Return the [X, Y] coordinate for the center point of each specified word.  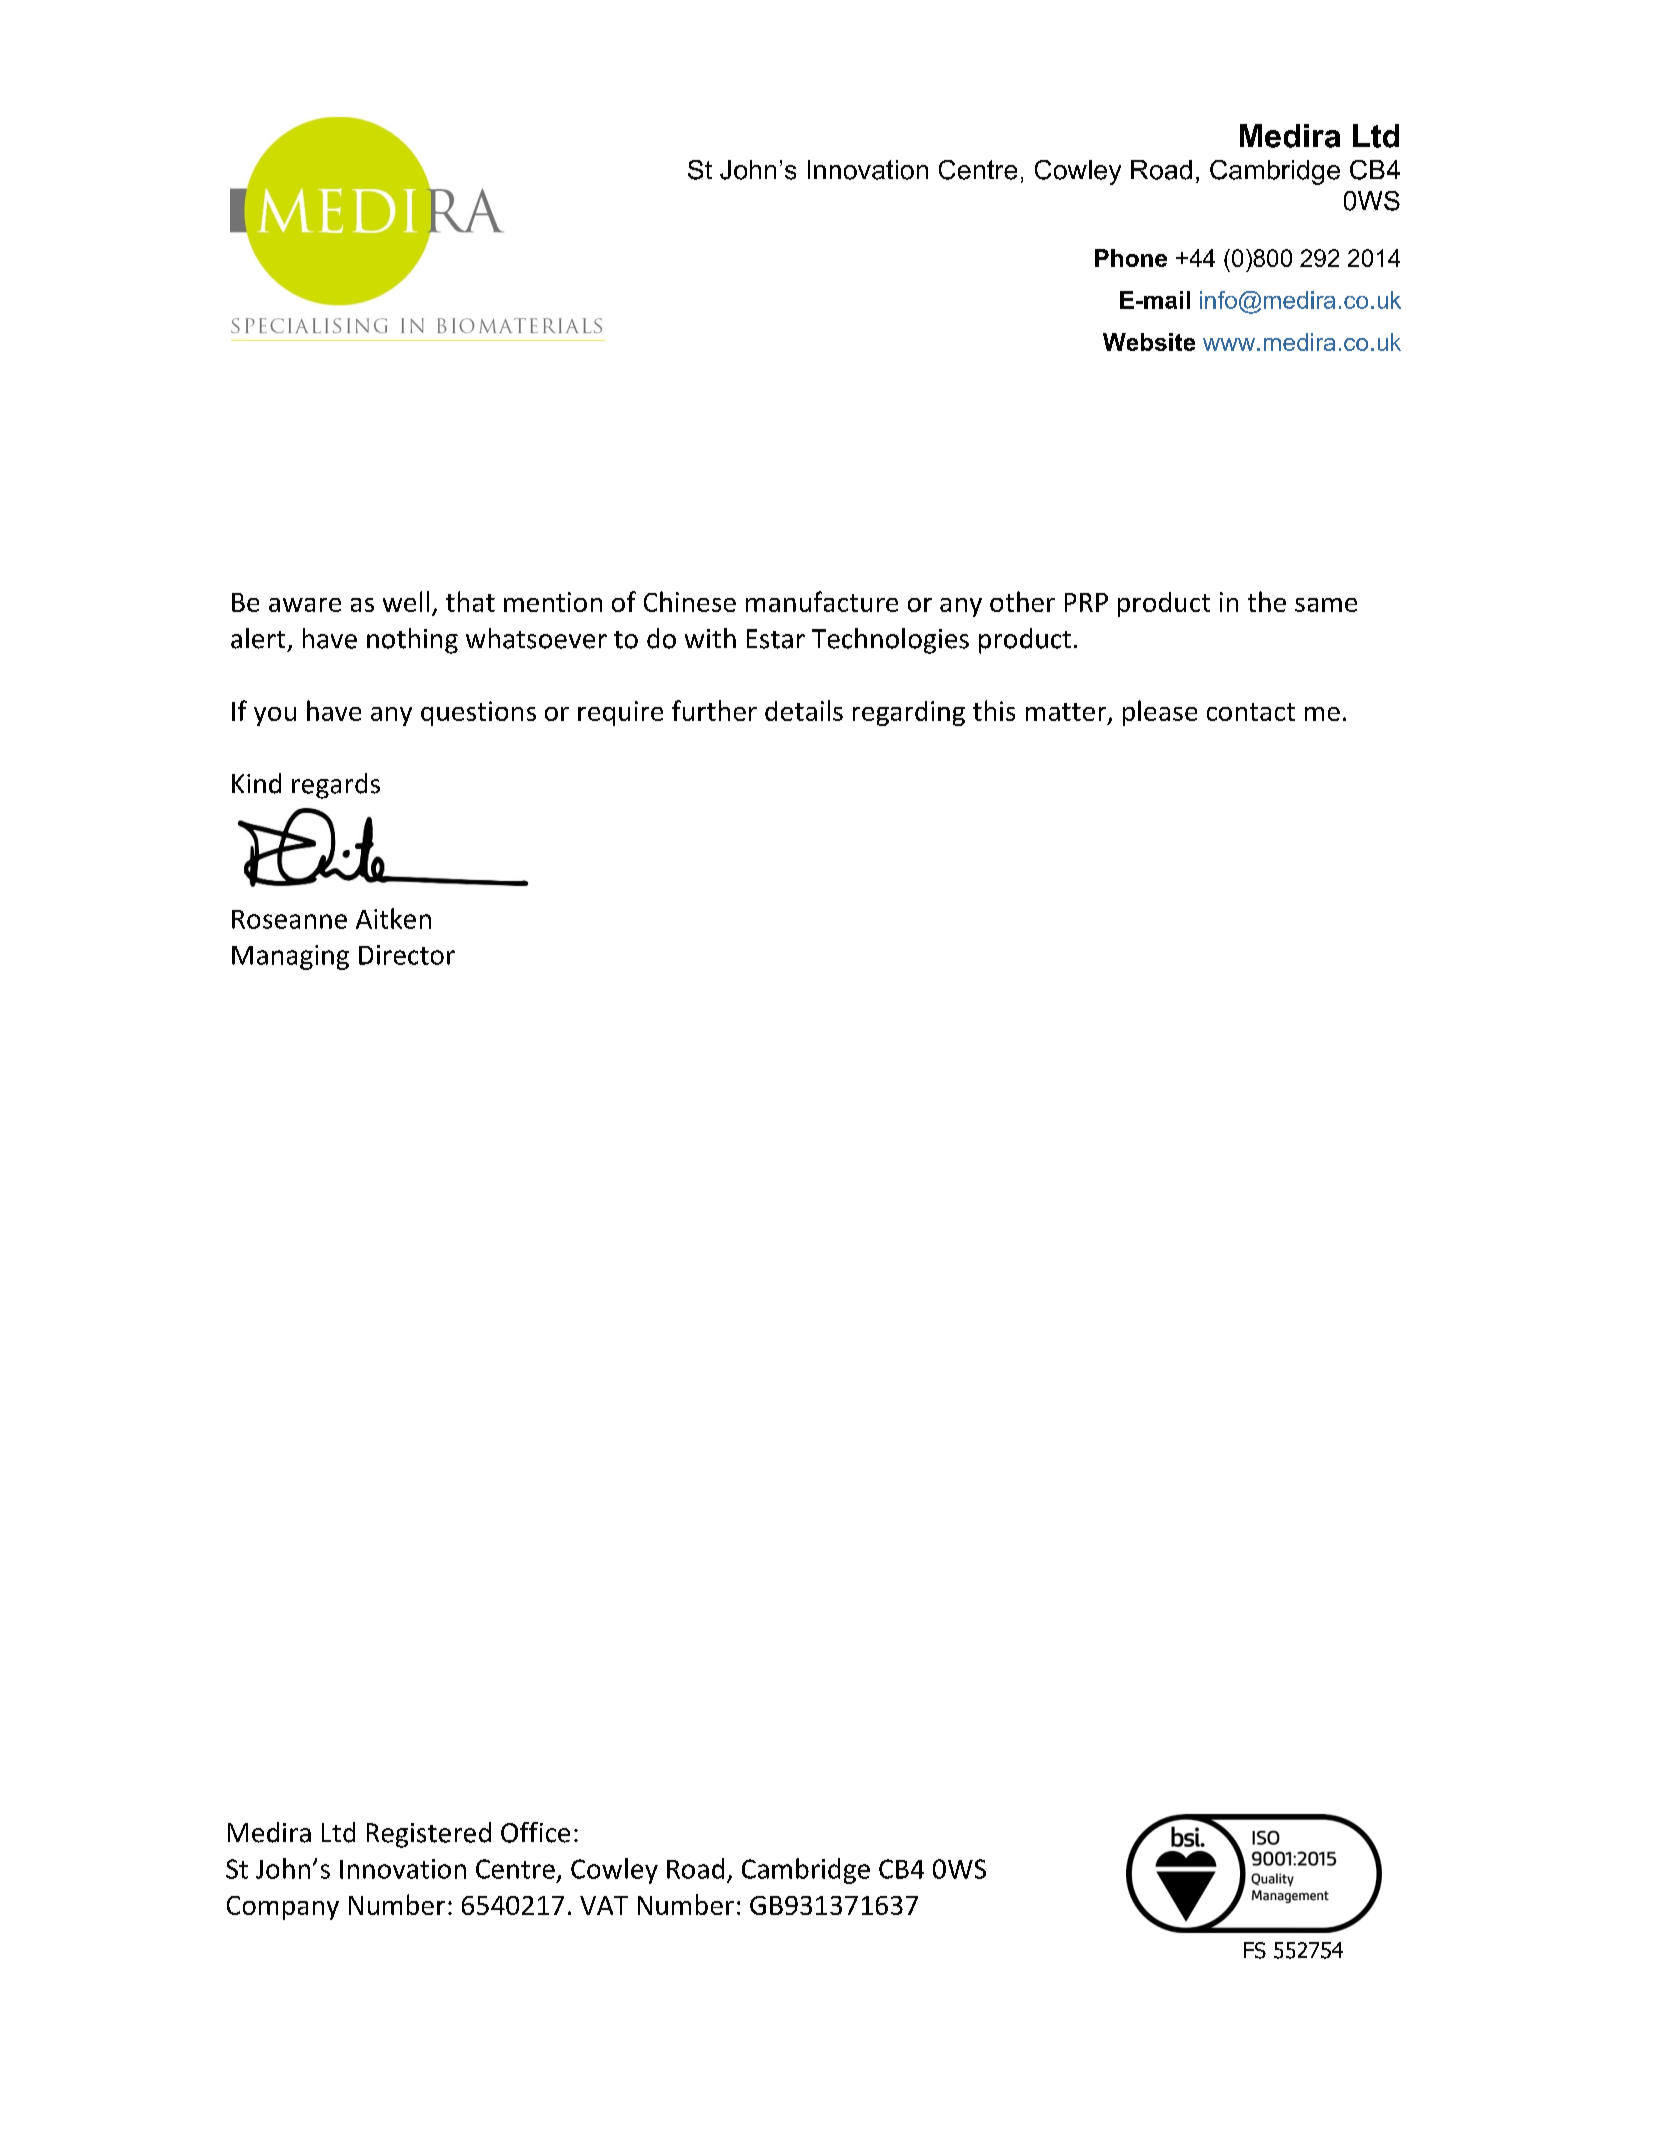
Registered [429, 1835]
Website [1149, 342]
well [406, 601]
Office [535, 1832]
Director [407, 955]
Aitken [393, 918]
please [1160, 713]
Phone [1131, 258]
